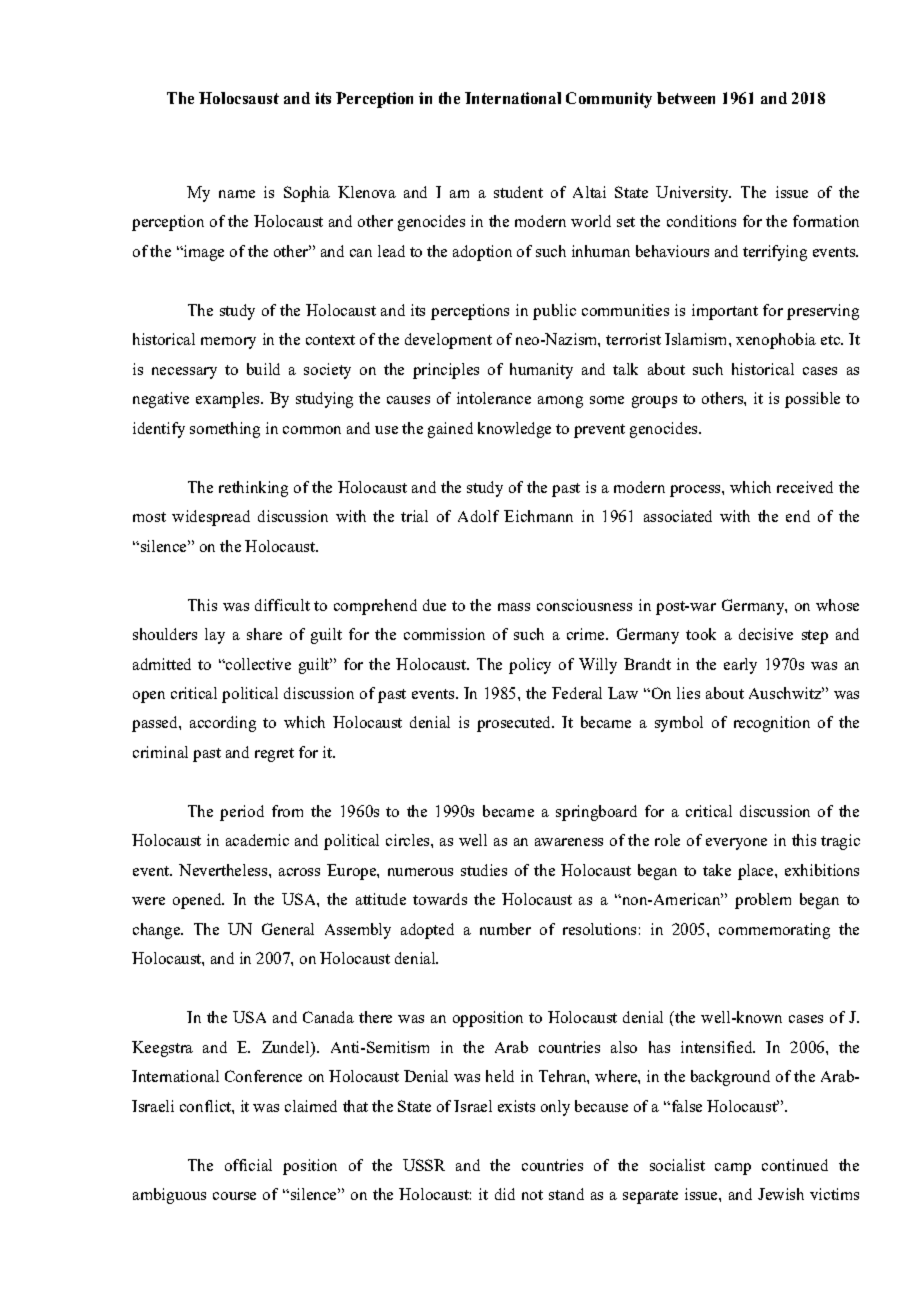 This image has height=1308, width=924. What do you see at coordinates (805, 487) in the image?
I see `received` at bounding box center [805, 487].
